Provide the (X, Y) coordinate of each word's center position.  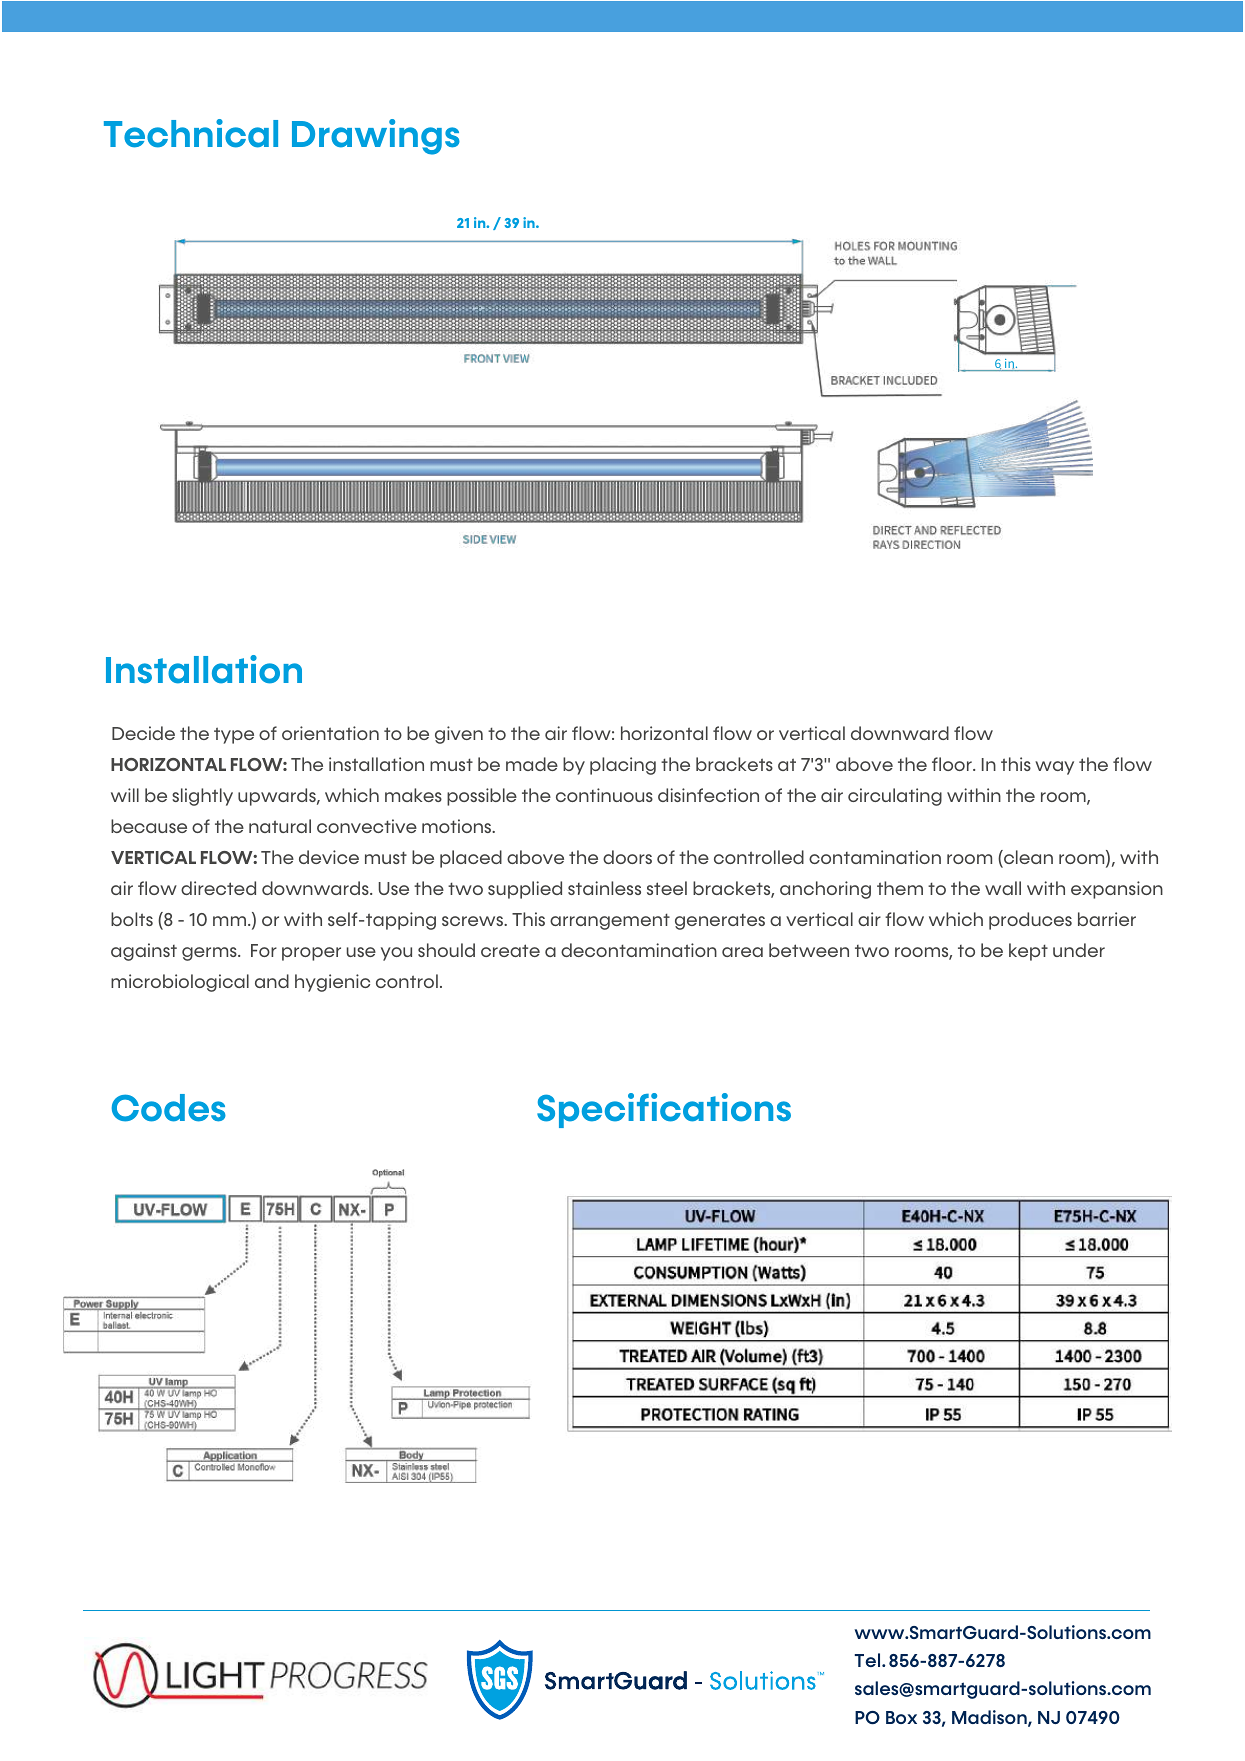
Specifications (664, 1110)
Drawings (376, 137)
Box (901, 1717)
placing (623, 766)
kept (1028, 952)
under (1079, 950)
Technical (191, 133)
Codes (169, 1108)
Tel (868, 1660)
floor (953, 764)
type (234, 735)
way (1054, 768)
